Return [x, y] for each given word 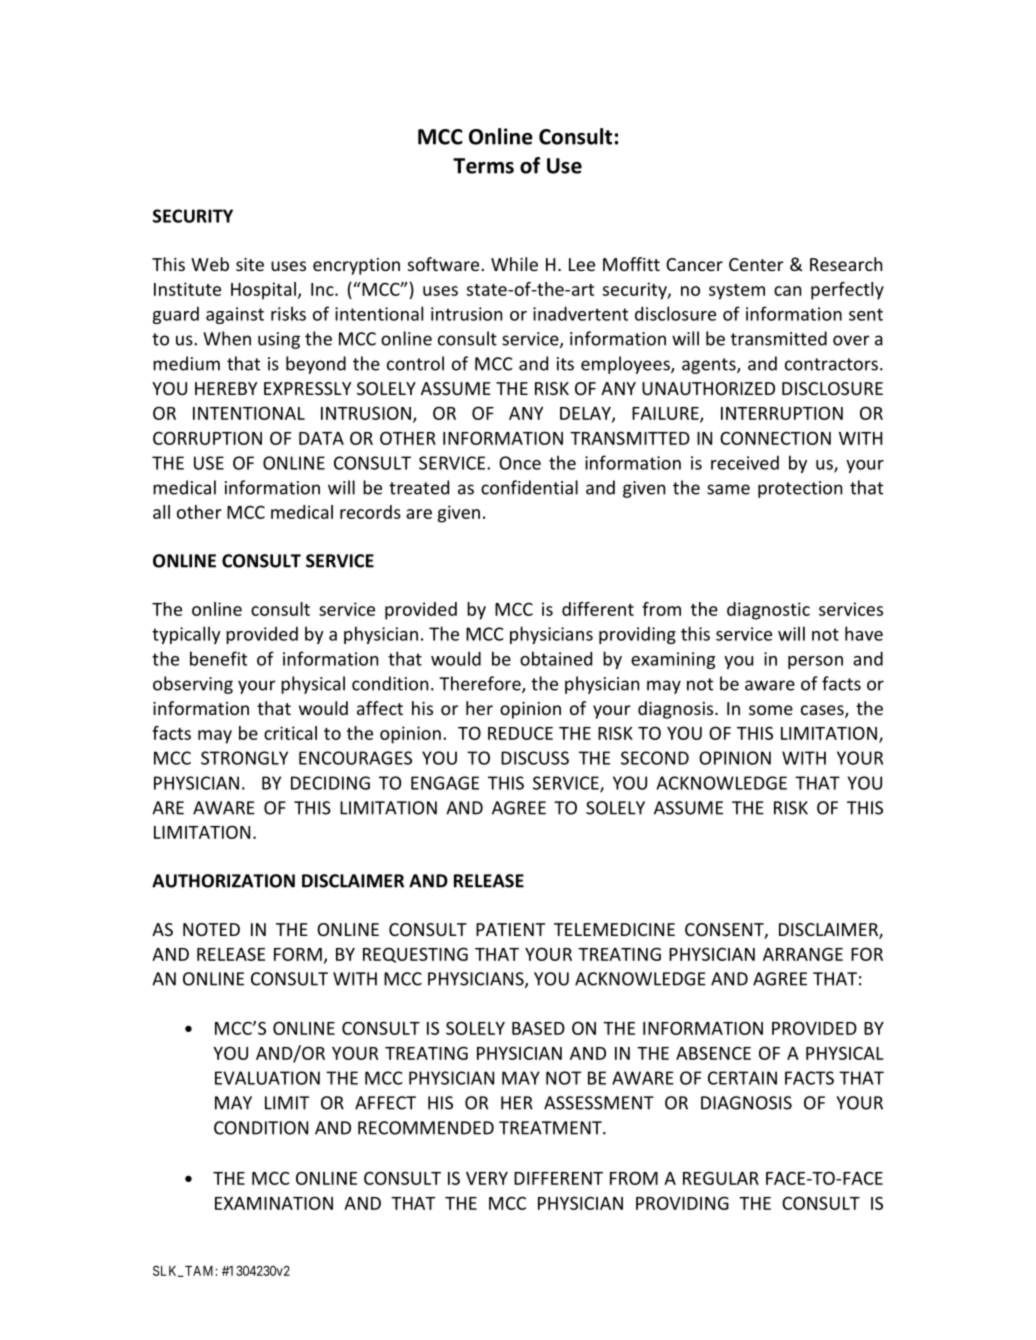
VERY [487, 1178]
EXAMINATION [274, 1203]
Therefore [481, 684]
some [771, 710]
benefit [218, 658]
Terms [483, 166]
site [250, 264]
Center [756, 264]
